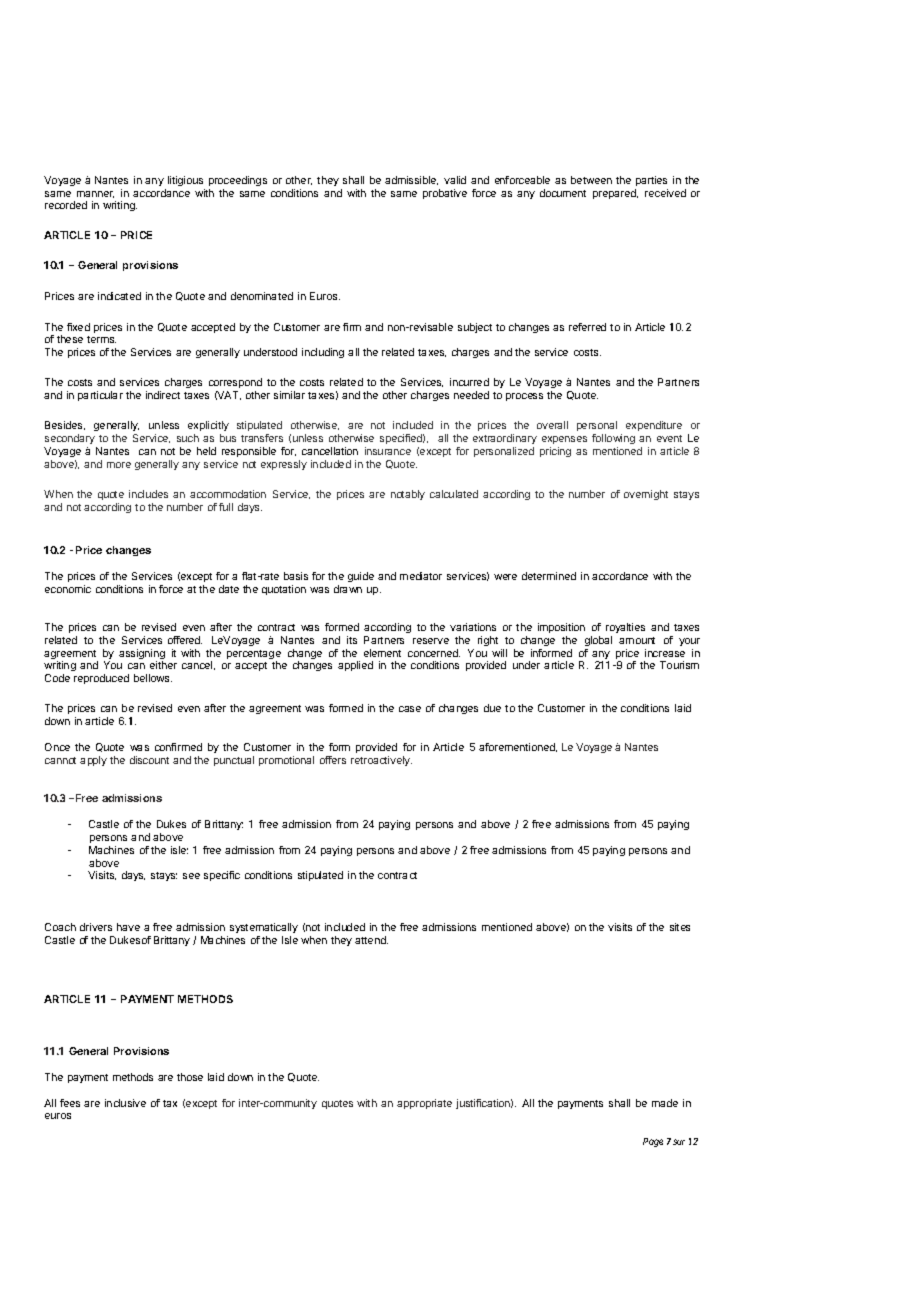  Describe the element at coordinates (382, 653) in the image. I see `element` at that location.
